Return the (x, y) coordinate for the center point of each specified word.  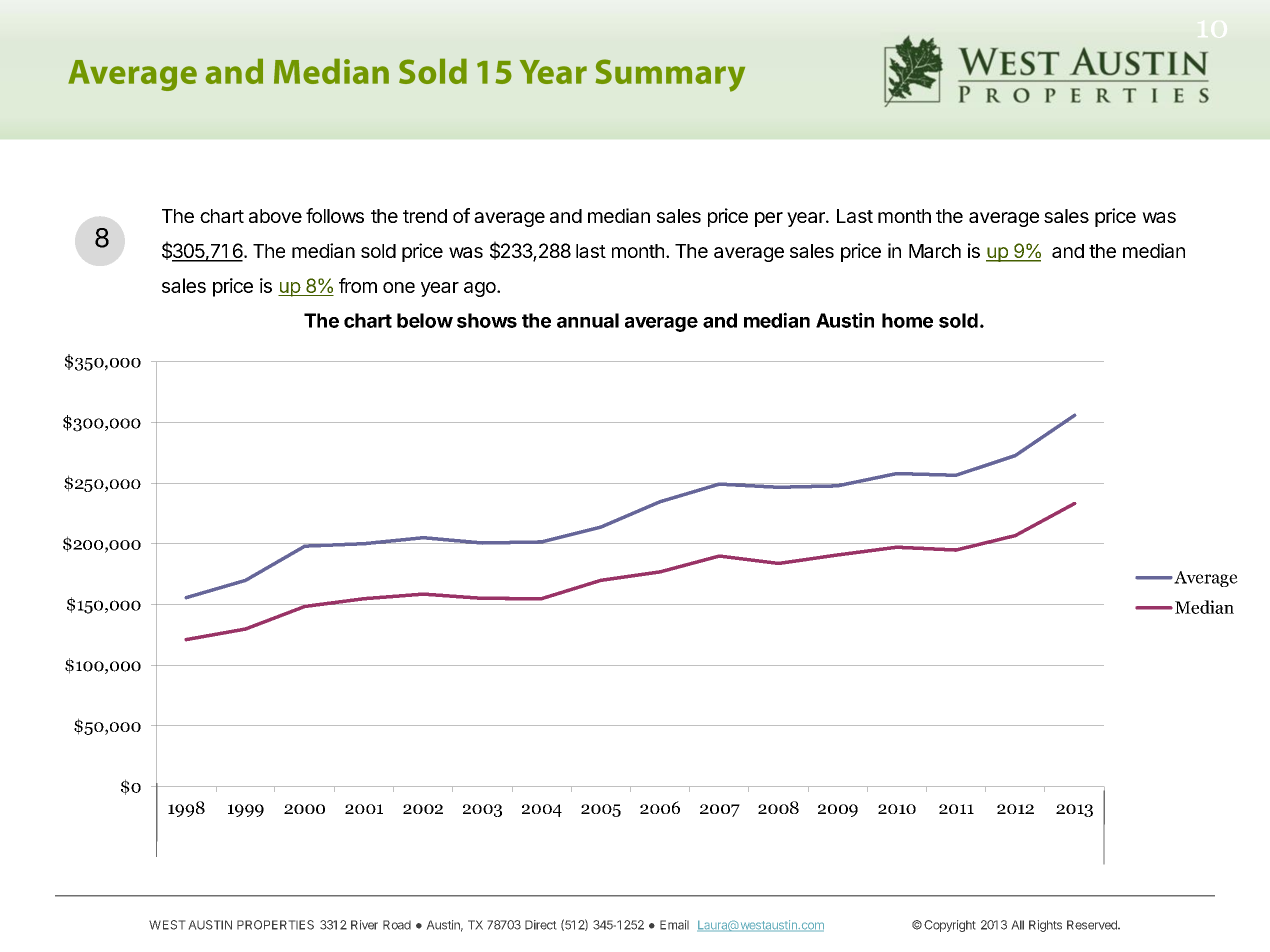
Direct (540, 925)
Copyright (949, 926)
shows (487, 320)
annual (588, 320)
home (907, 320)
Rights (1045, 926)
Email (674, 925)
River (364, 925)
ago (481, 289)
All (1018, 925)
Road (397, 925)
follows (335, 215)
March (935, 251)
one (399, 287)
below (425, 320)
